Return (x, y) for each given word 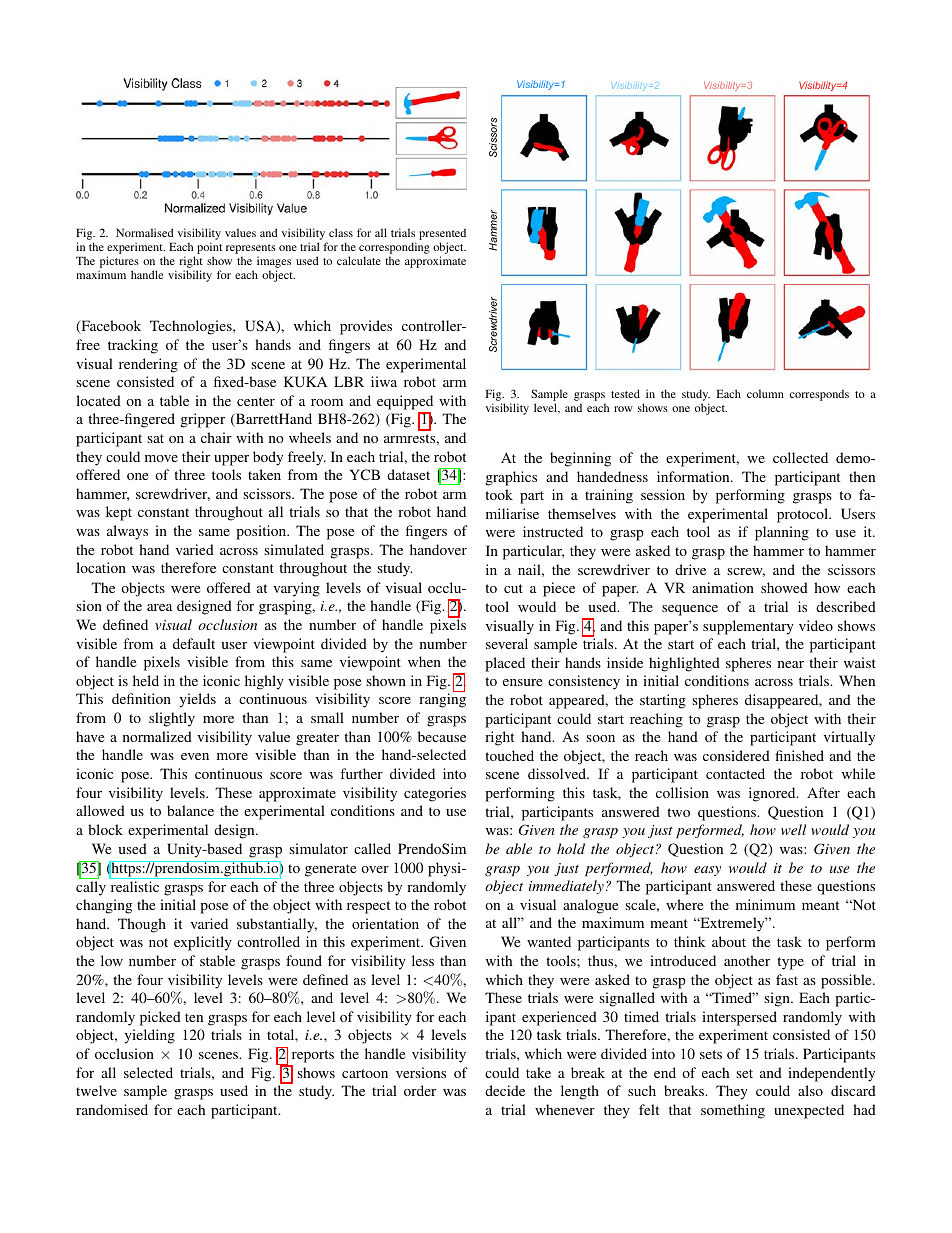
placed (505, 664)
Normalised (144, 232)
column (765, 393)
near (791, 664)
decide (505, 1090)
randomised (112, 1109)
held (146, 680)
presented (442, 234)
